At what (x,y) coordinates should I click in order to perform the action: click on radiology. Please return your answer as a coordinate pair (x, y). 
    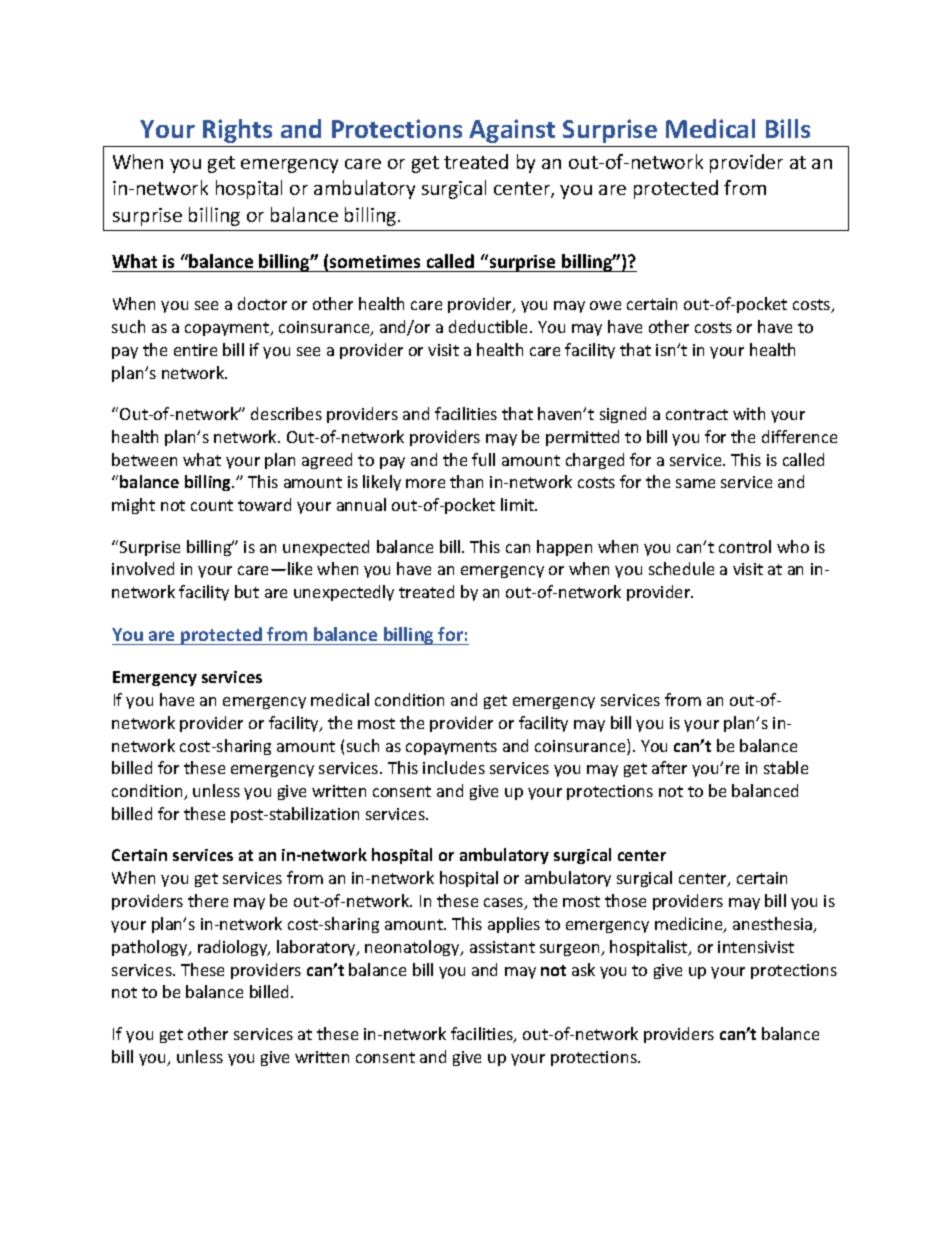
    Looking at the image, I should click on (234, 948).
